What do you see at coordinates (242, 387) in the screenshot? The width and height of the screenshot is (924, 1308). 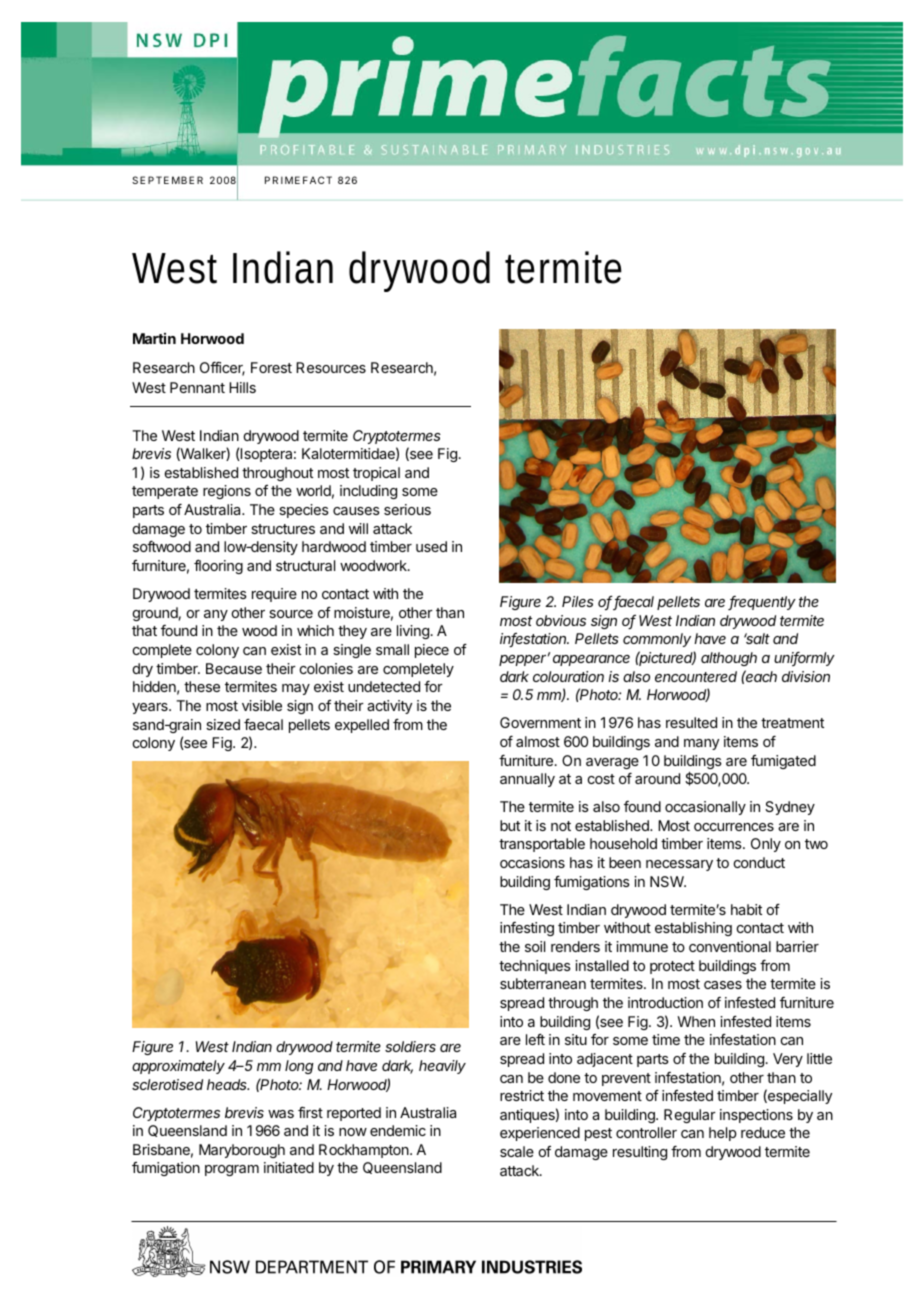 I see `Hills` at bounding box center [242, 387].
